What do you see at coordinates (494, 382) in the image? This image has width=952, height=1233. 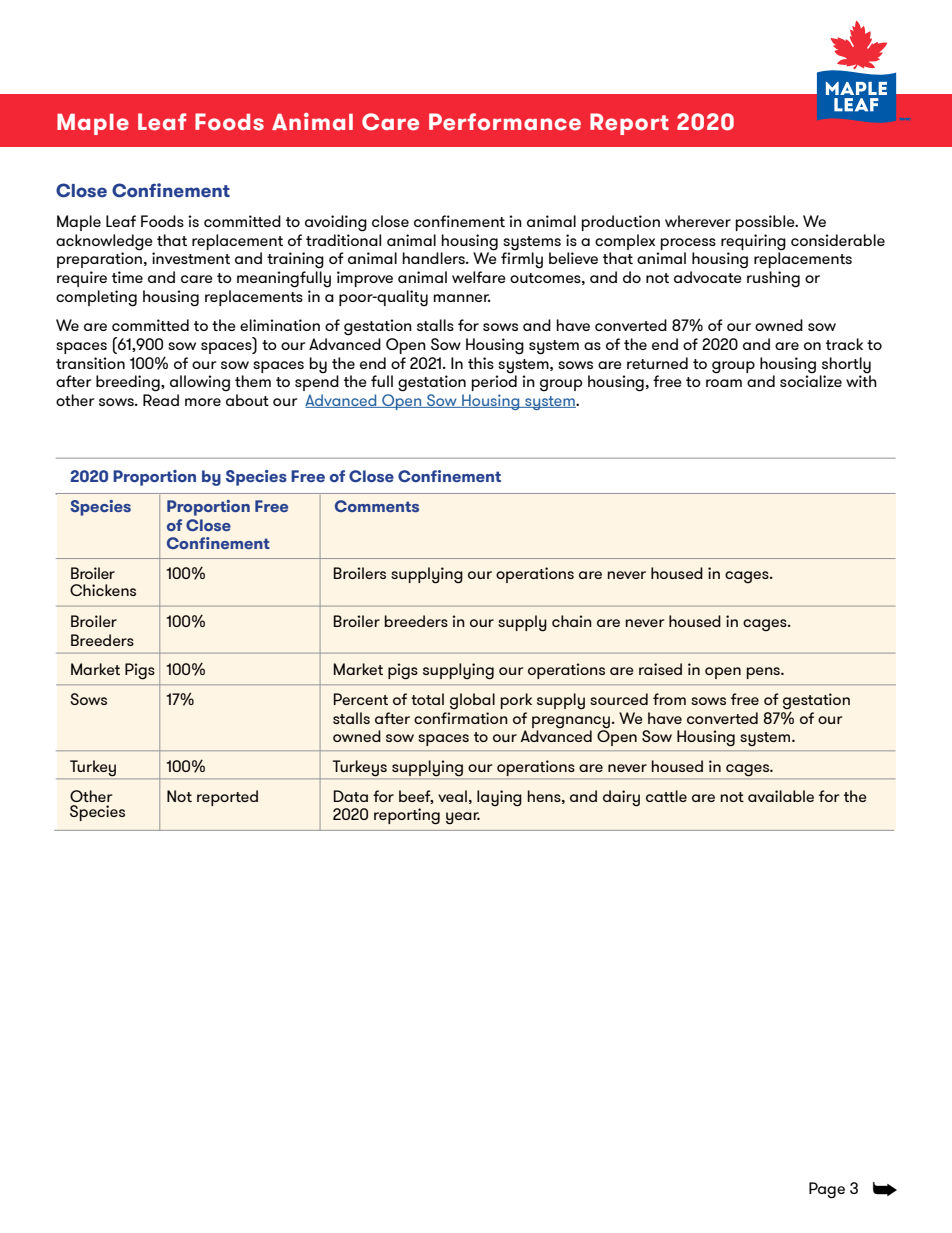 I see `period` at bounding box center [494, 382].
